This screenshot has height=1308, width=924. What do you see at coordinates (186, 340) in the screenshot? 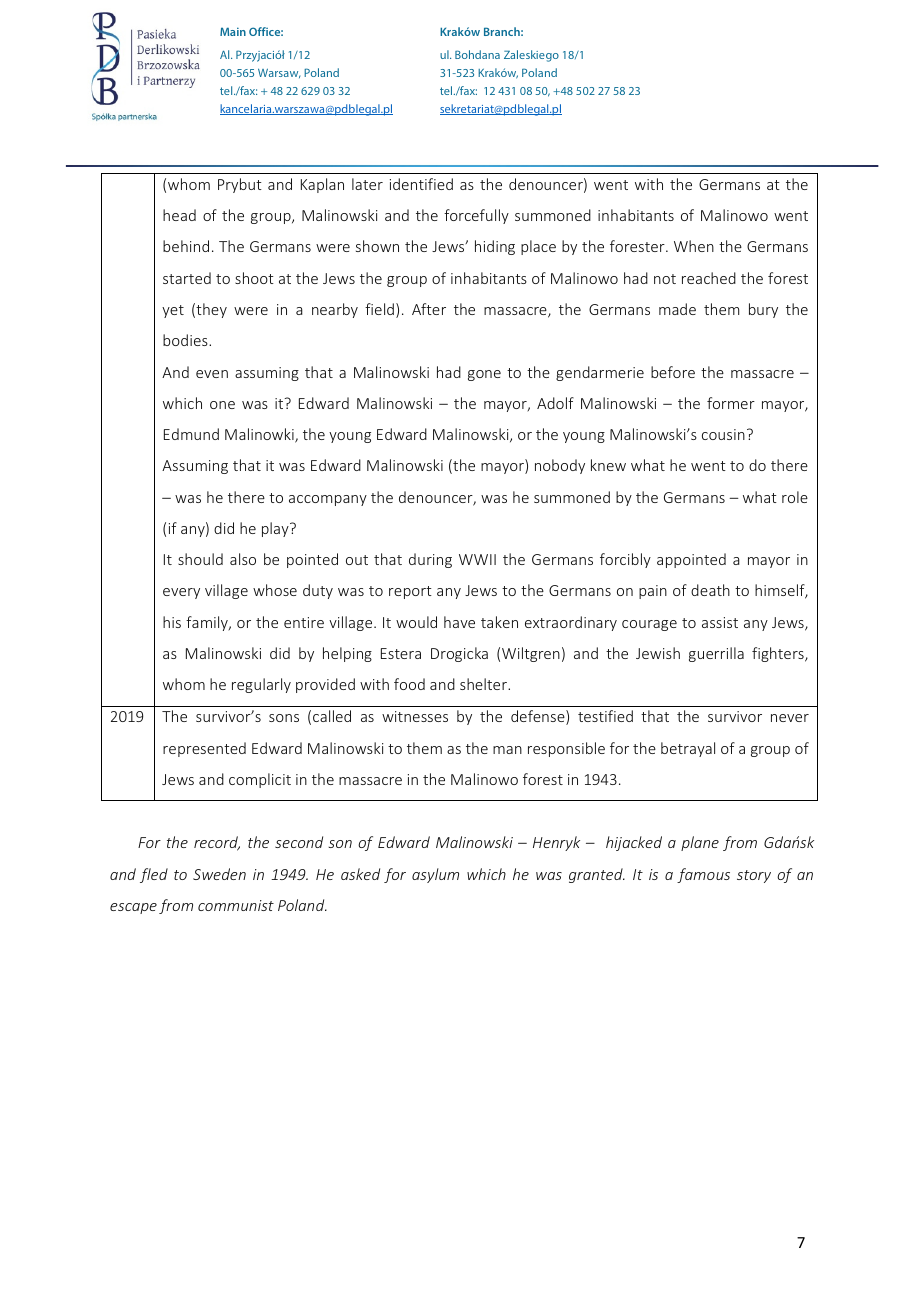
I see `bodies` at bounding box center [186, 340].
